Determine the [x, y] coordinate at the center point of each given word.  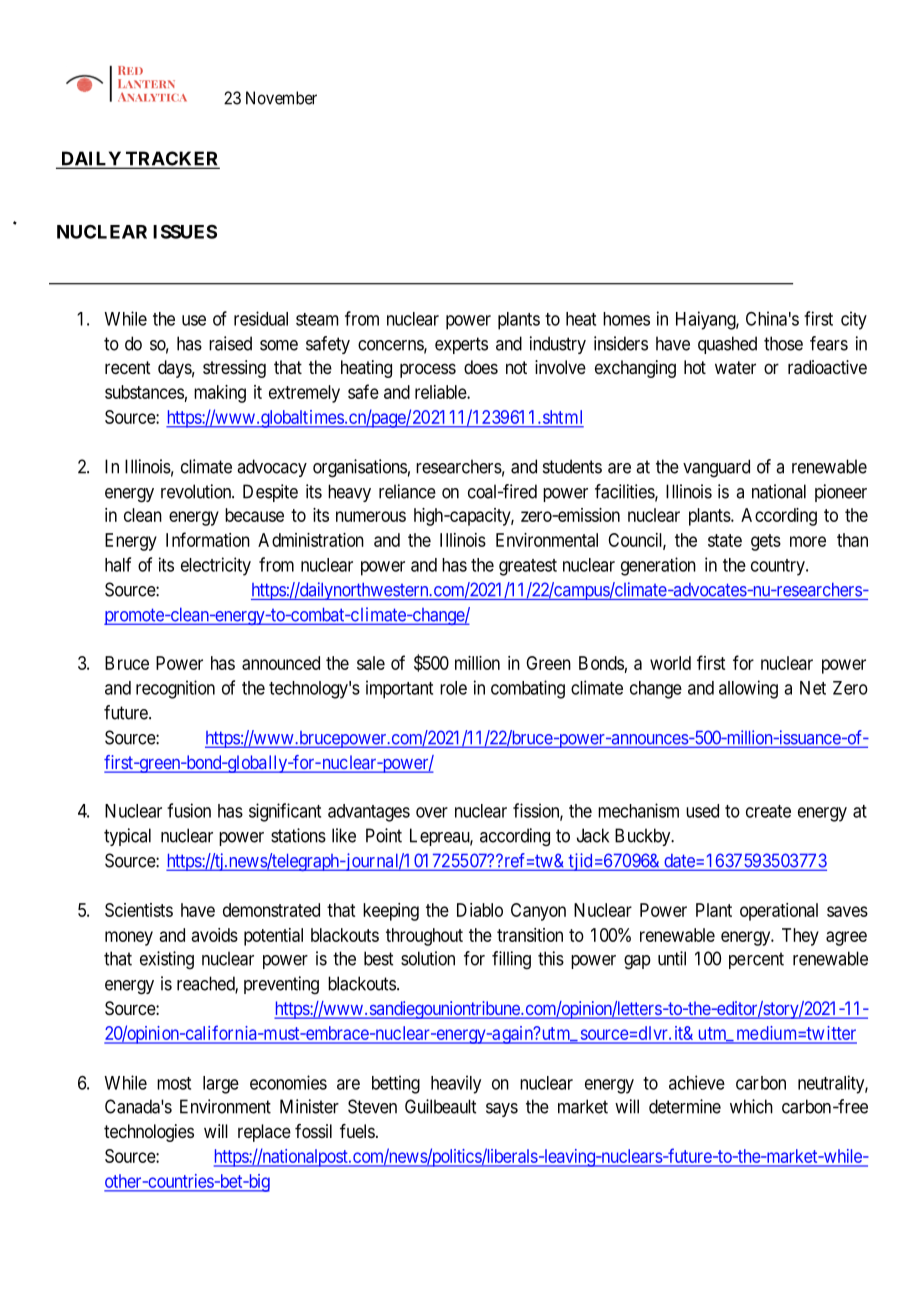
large [221, 1085]
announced [281, 663]
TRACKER [171, 159]
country [779, 567]
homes [626, 319]
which [751, 1106]
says [502, 1110]
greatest [528, 567]
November [281, 98]
